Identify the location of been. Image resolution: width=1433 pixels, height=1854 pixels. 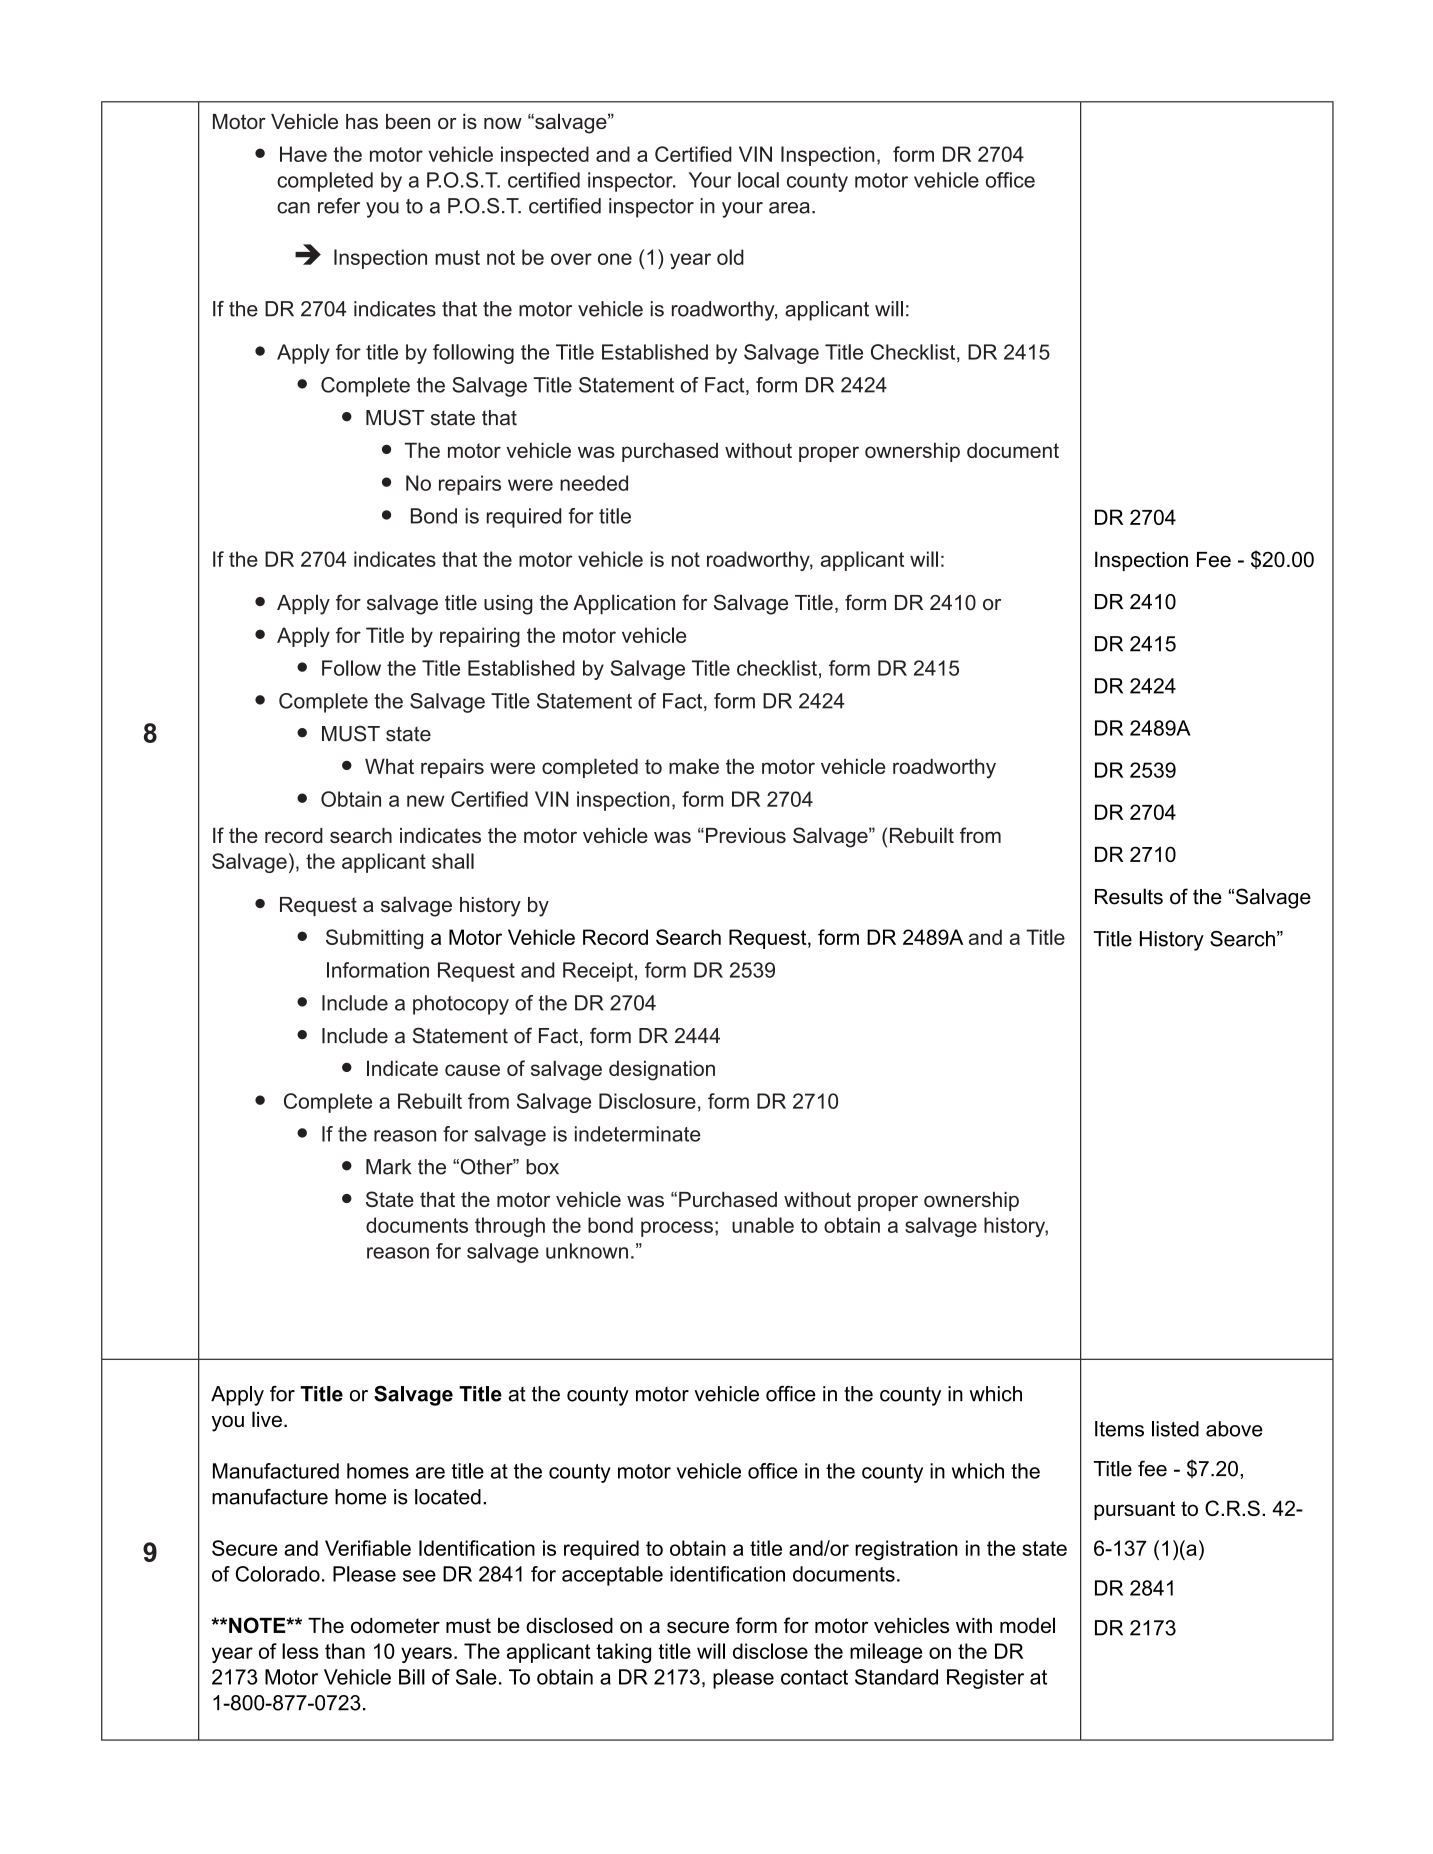
(408, 121).
